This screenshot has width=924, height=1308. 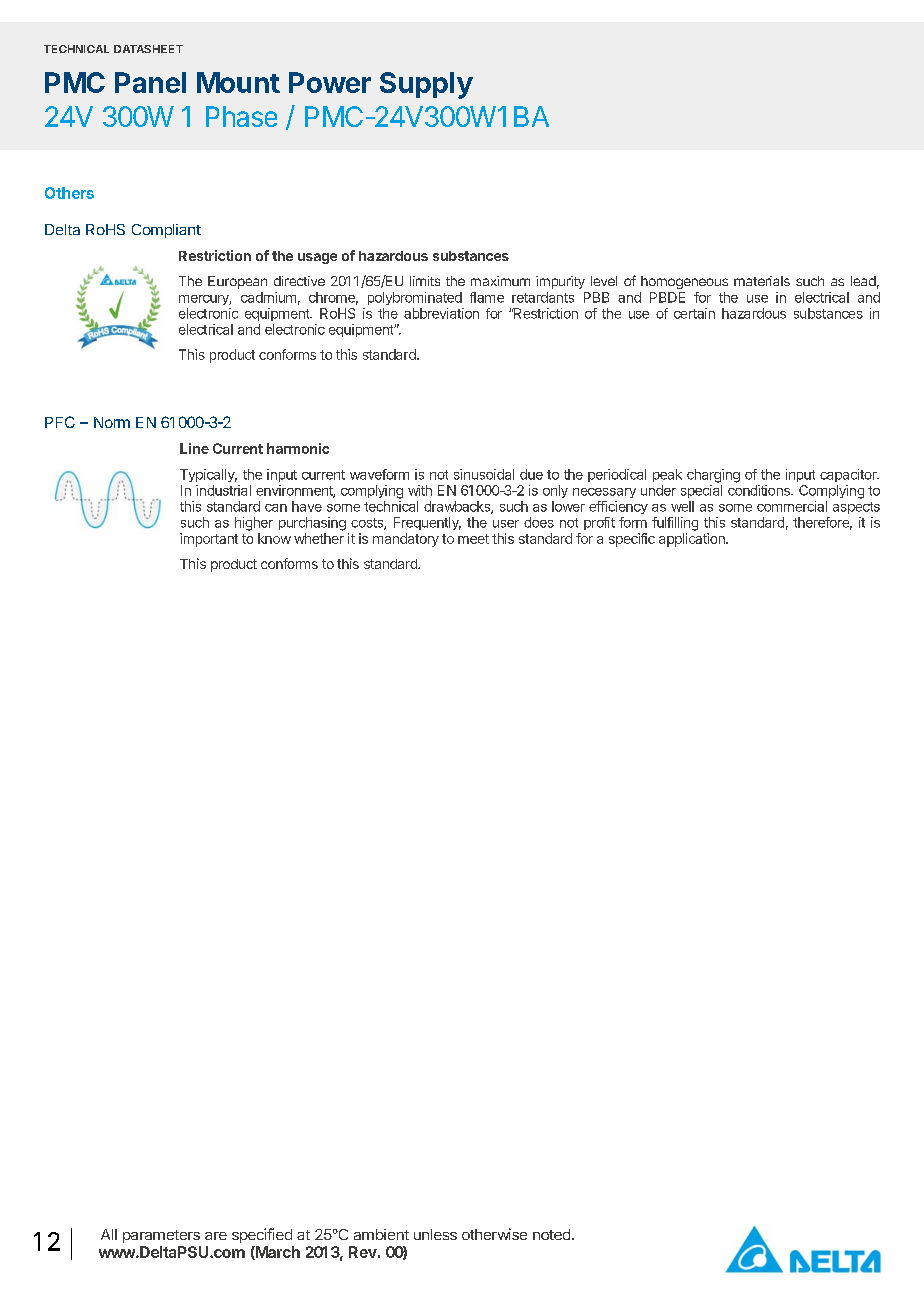 What do you see at coordinates (473, 539) in the screenshot?
I see `meet` at bounding box center [473, 539].
